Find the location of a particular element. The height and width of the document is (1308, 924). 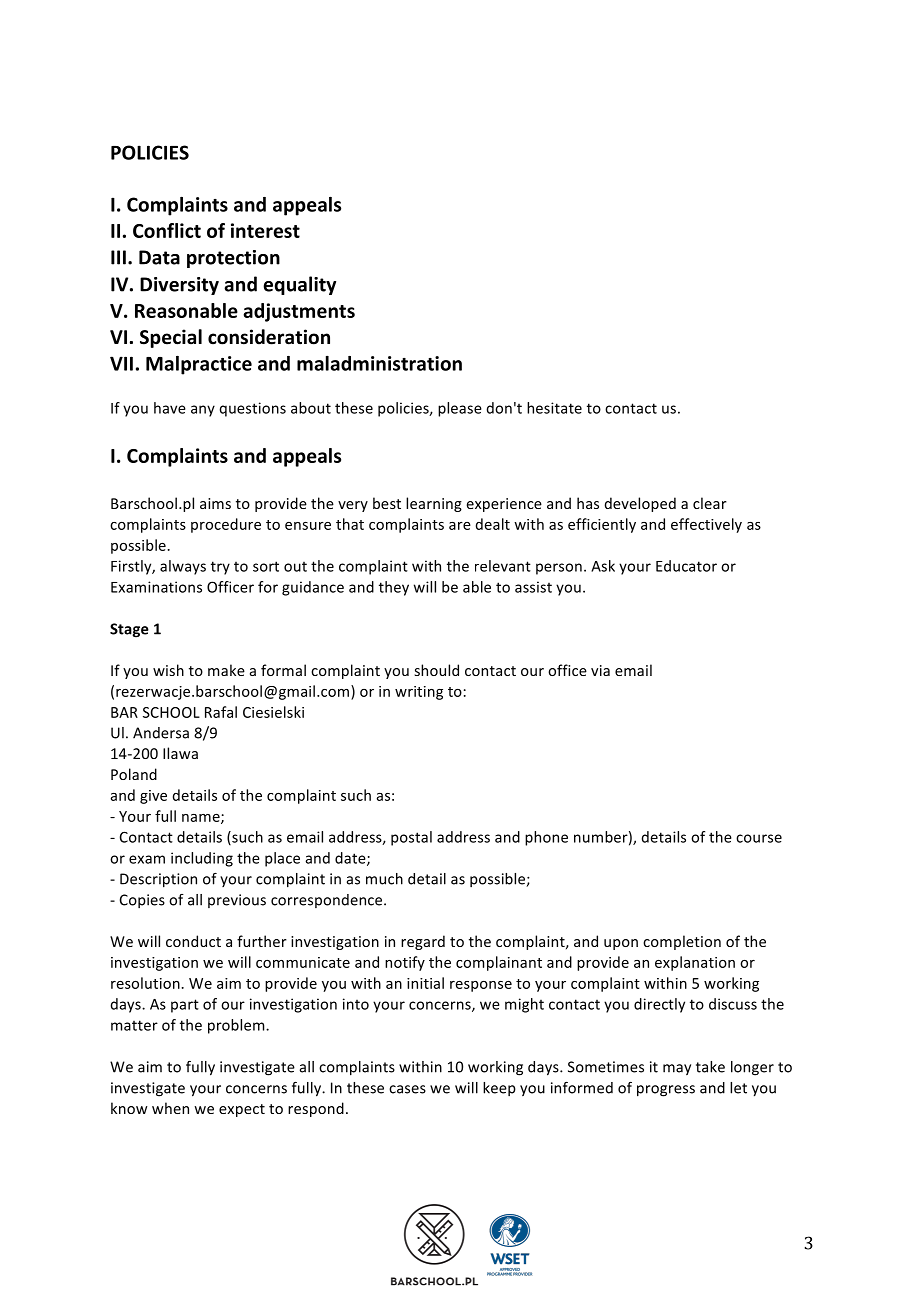

course is located at coordinates (759, 838).
